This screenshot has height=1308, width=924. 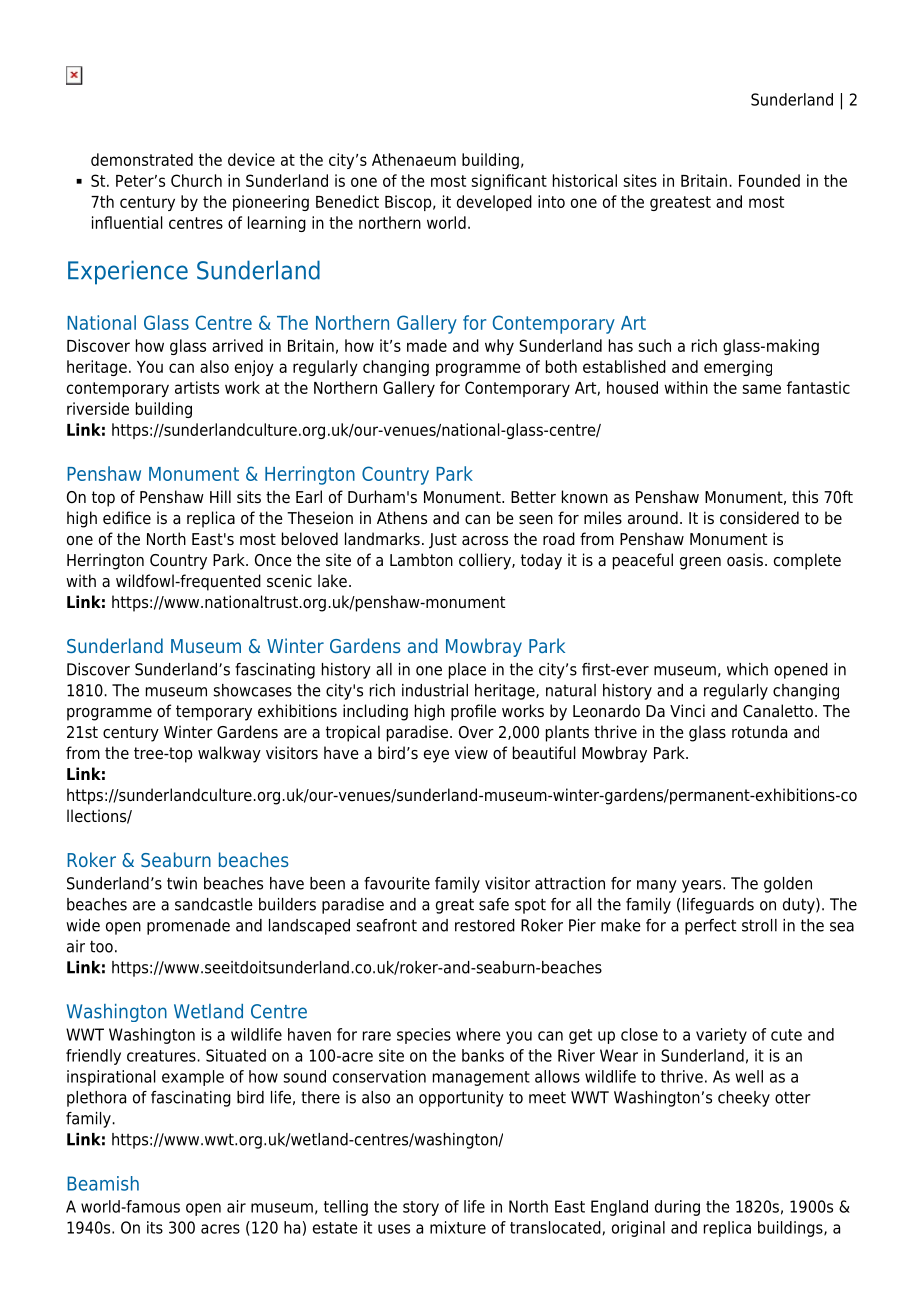 What do you see at coordinates (494, 203) in the screenshot?
I see `developed` at bounding box center [494, 203].
